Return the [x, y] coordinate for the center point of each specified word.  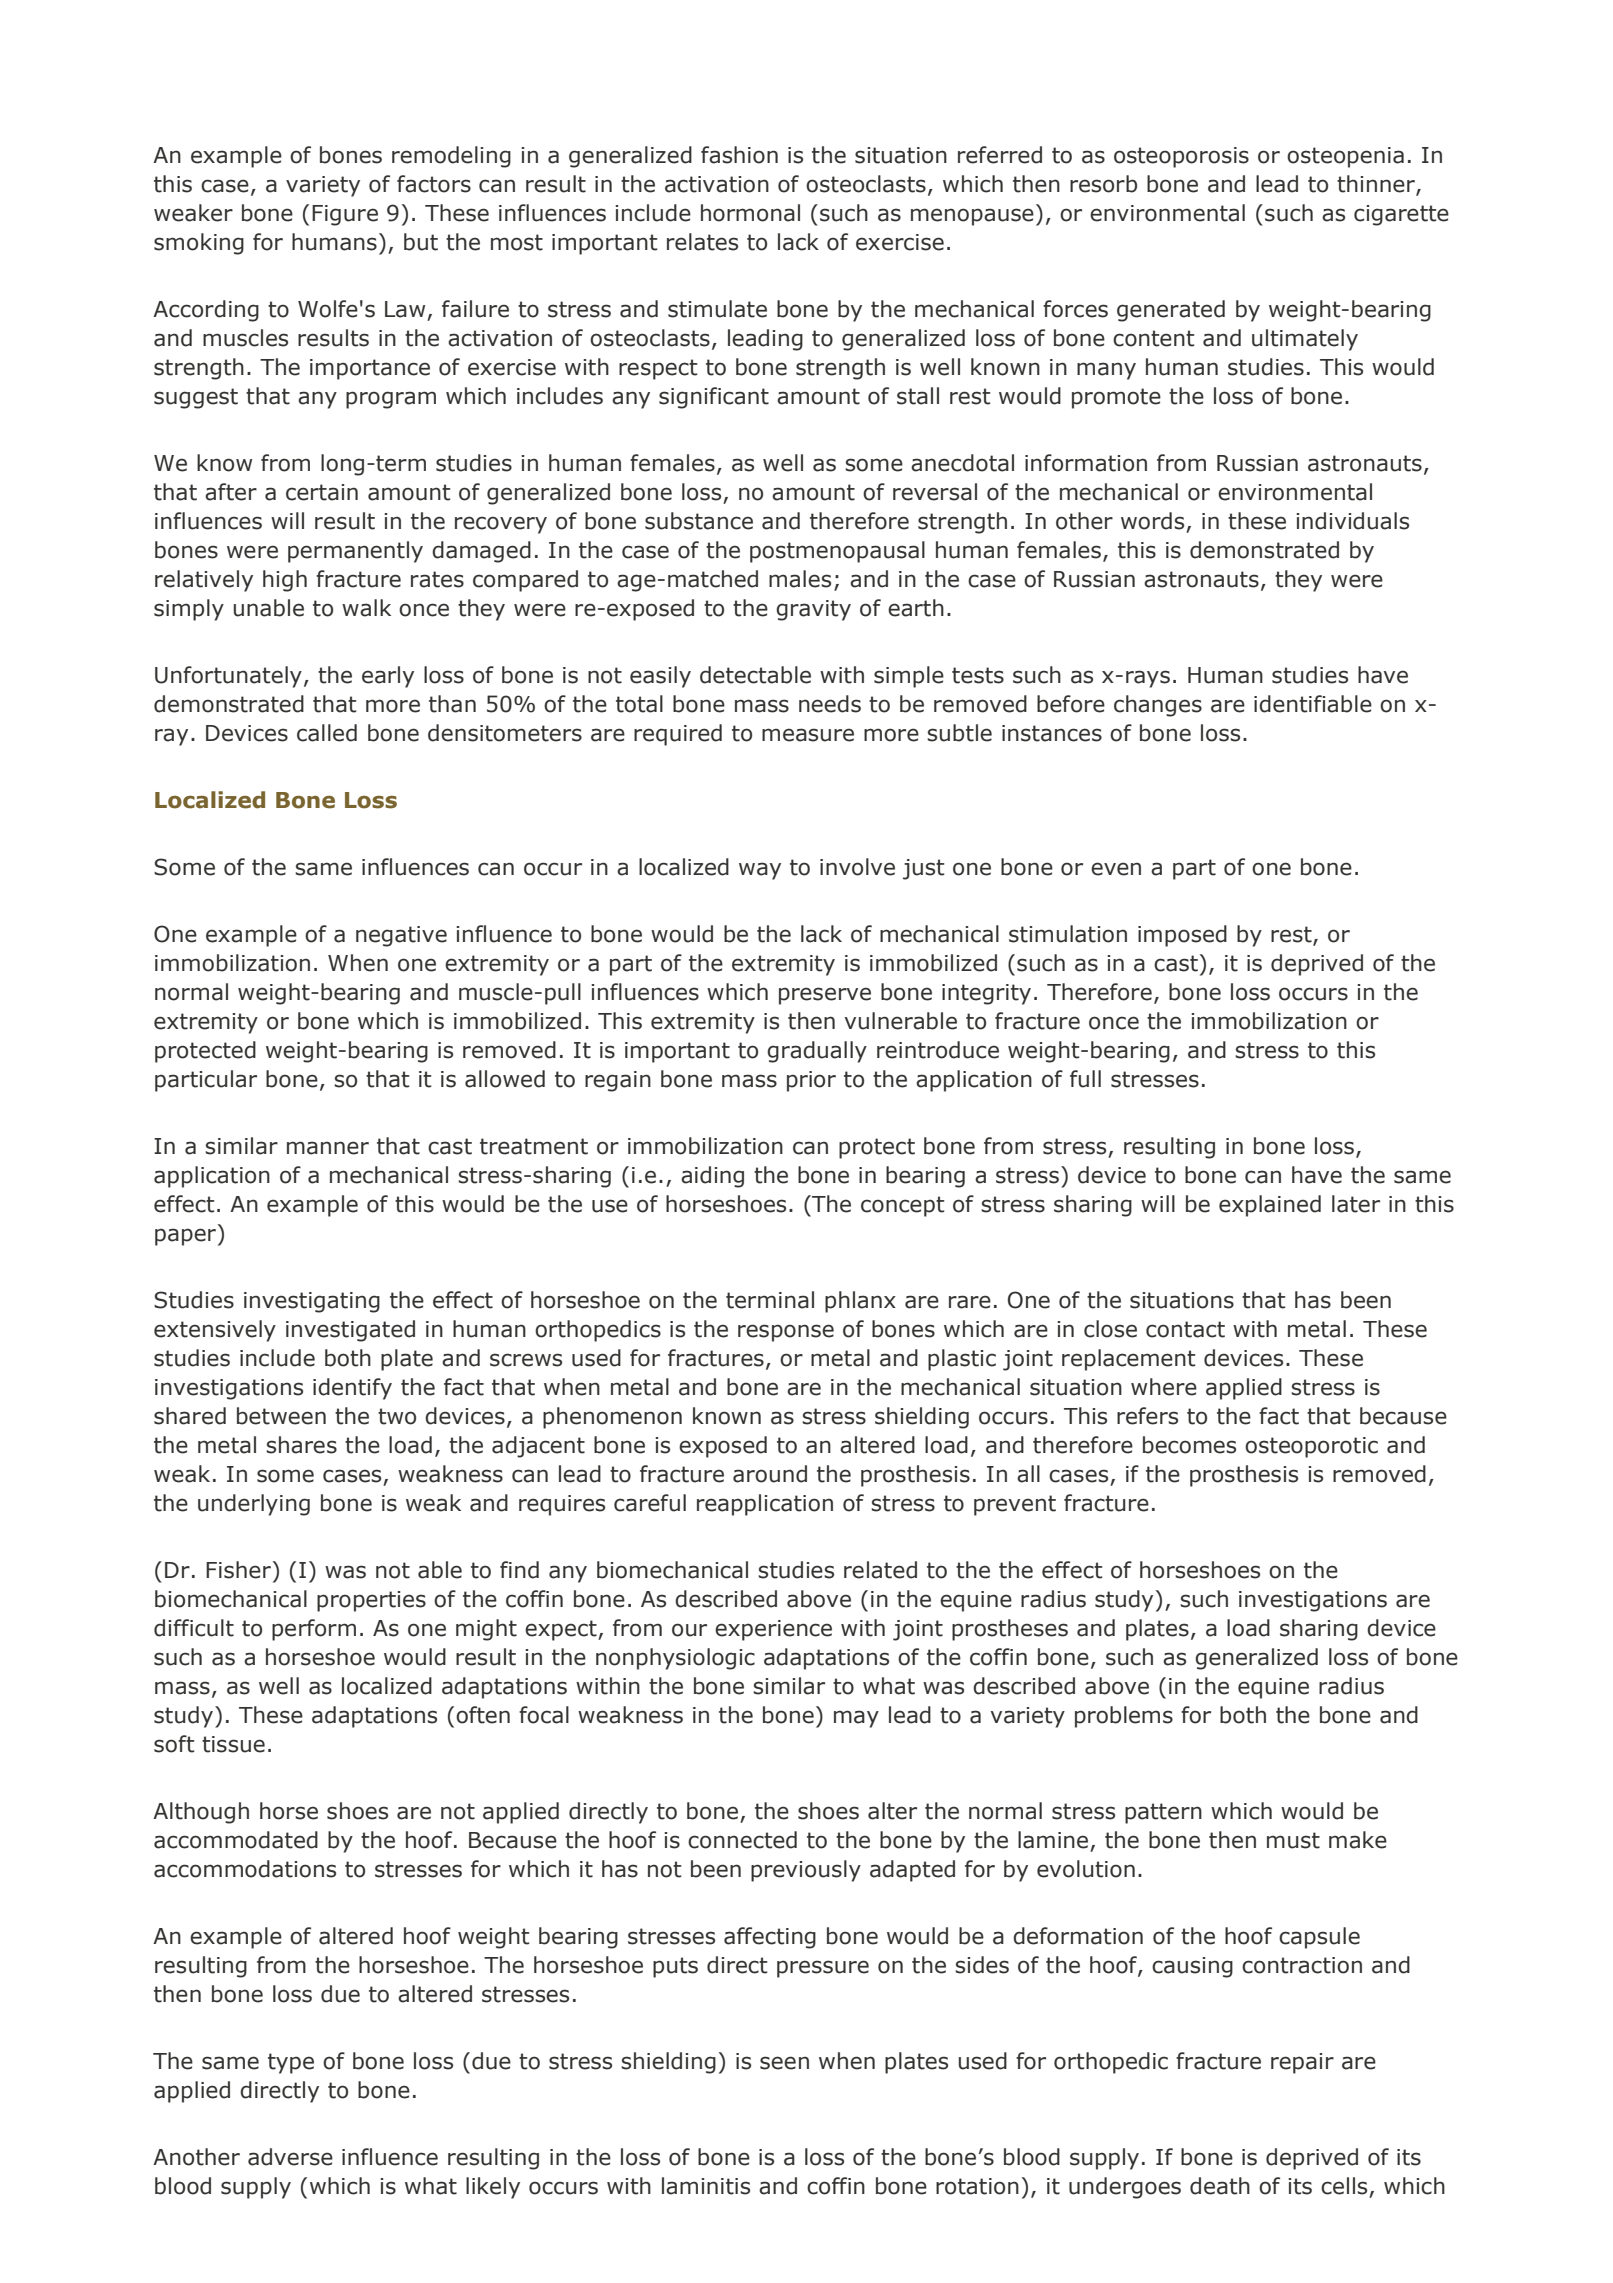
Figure [345, 215]
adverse [290, 2157]
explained [1270, 1206]
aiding [712, 1177]
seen [784, 2063]
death [1220, 2186]
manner [328, 1148]
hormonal [750, 213]
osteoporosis [1181, 157]
